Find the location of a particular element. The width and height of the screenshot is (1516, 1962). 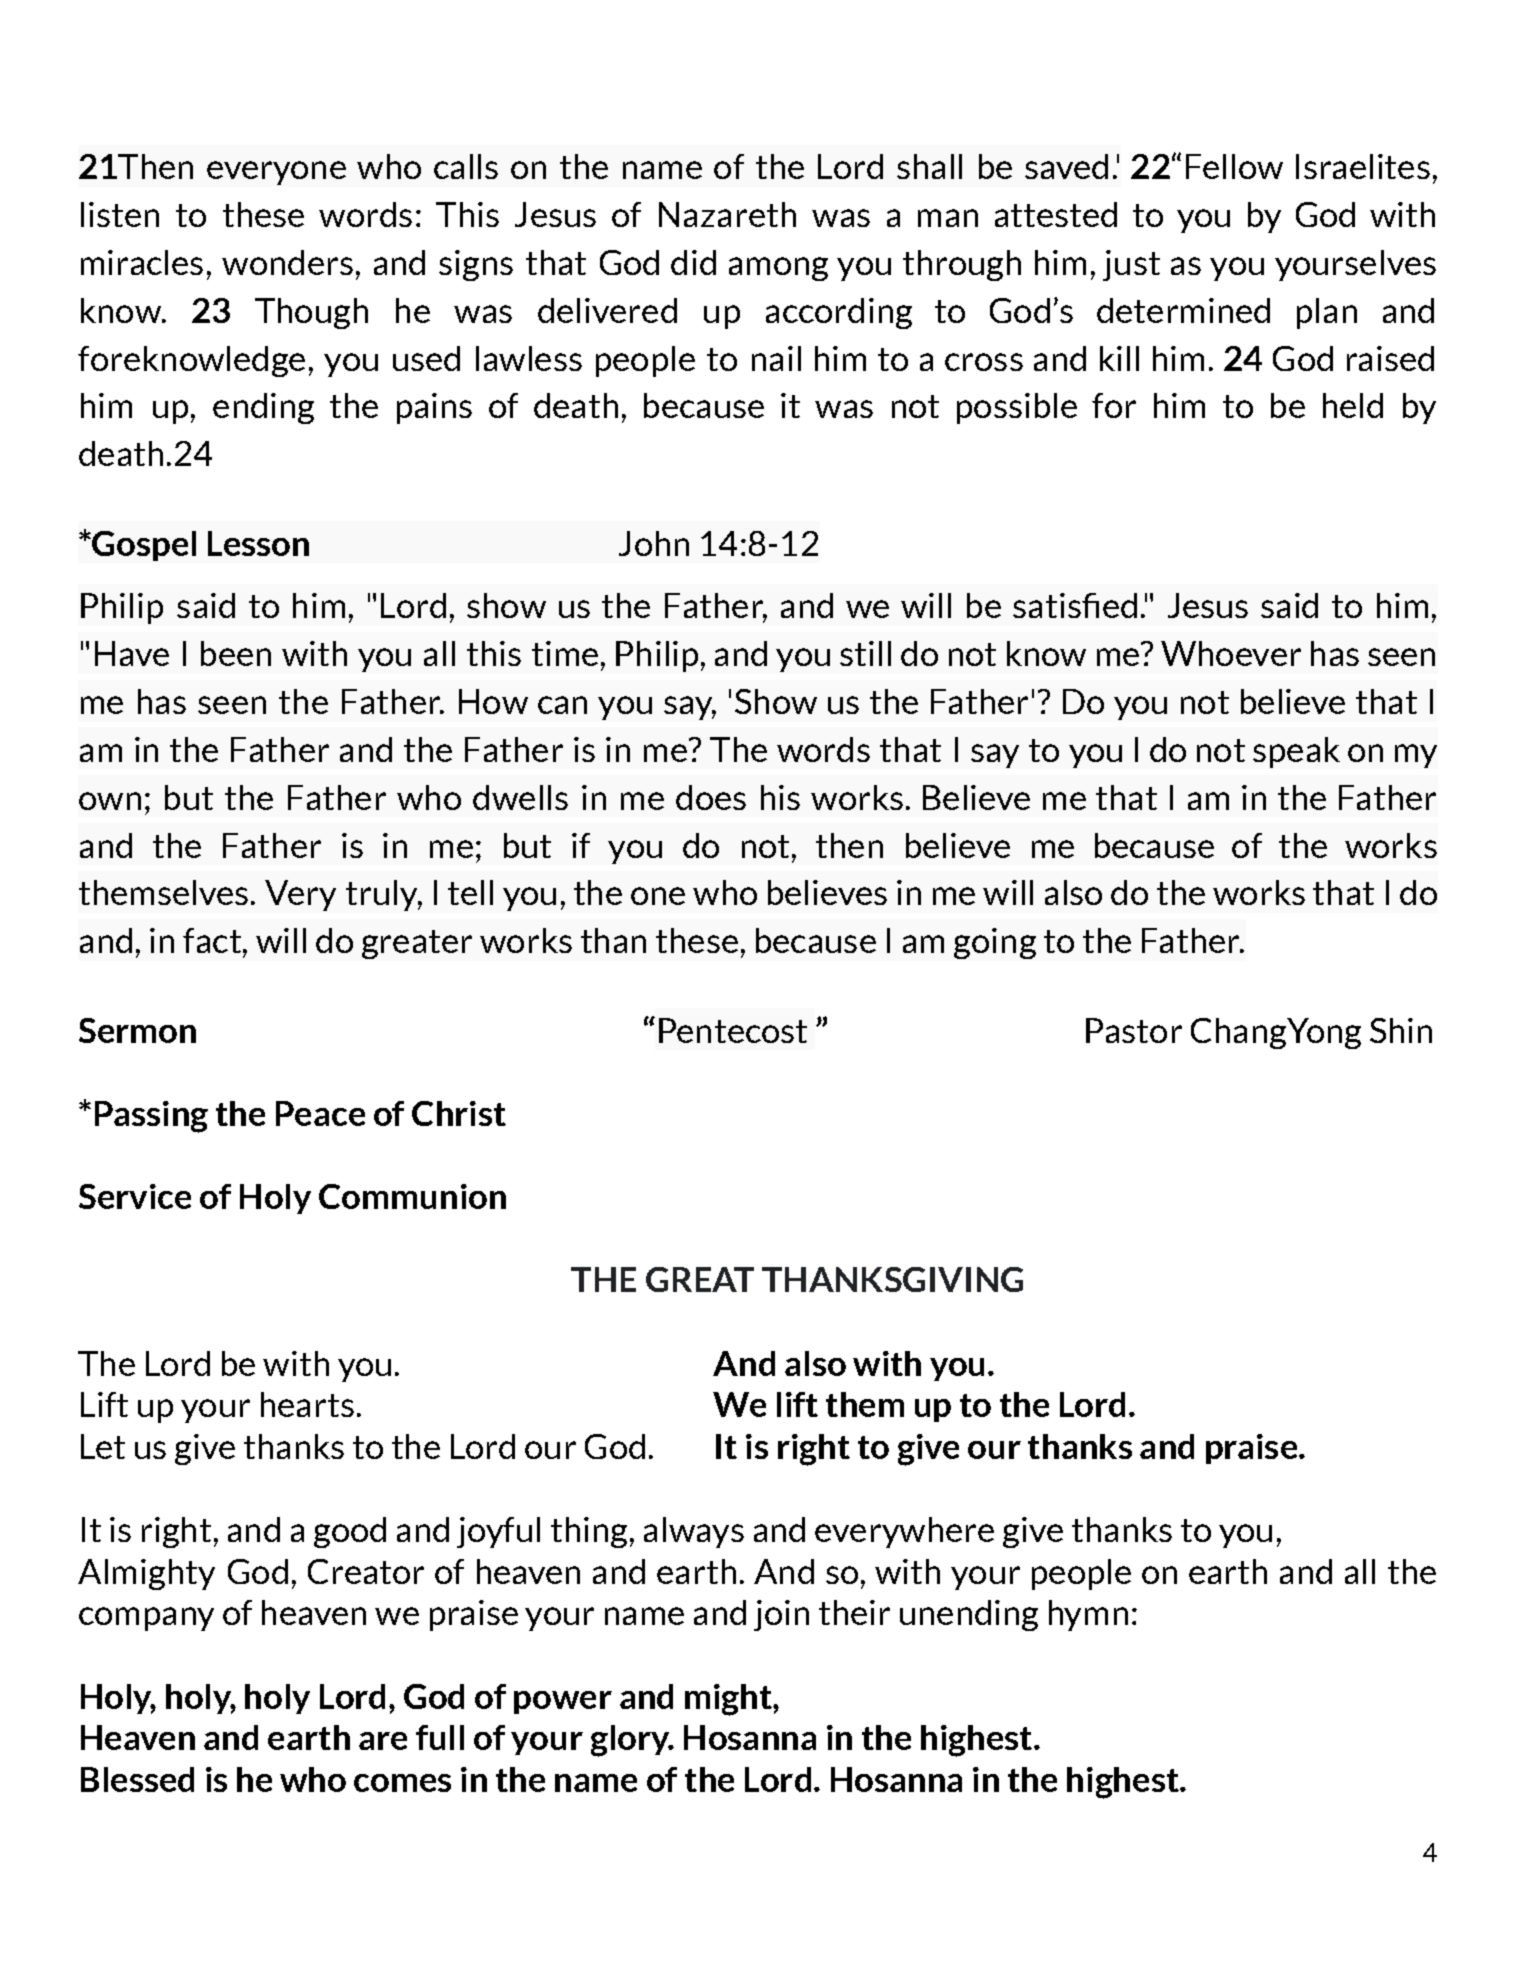

Blessed is located at coordinates (137, 1779).
